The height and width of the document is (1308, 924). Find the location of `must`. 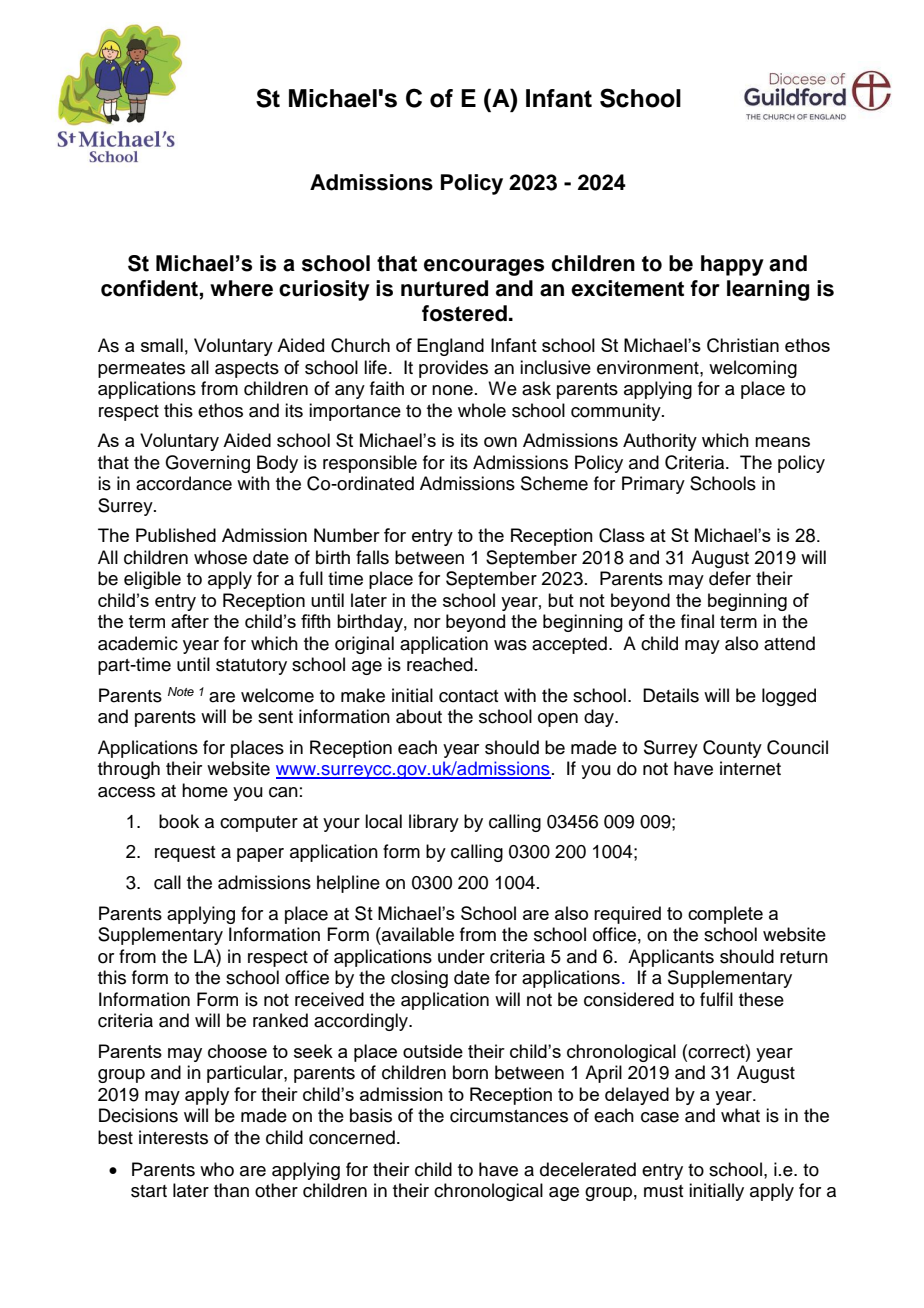

must is located at coordinates (663, 1191).
